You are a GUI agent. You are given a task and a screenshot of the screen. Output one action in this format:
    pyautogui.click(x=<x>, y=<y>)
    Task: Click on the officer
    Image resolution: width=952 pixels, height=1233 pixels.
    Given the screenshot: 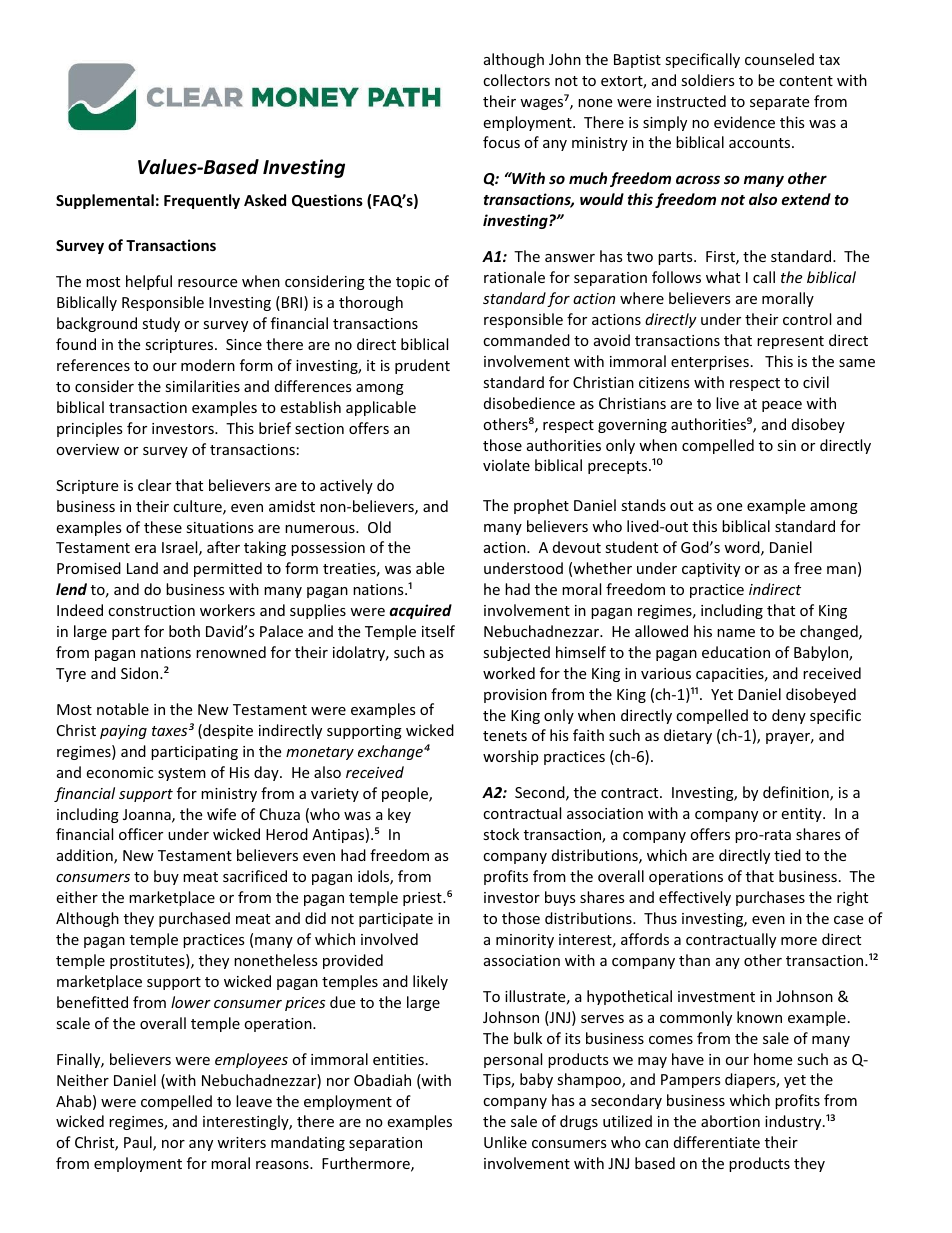 What is the action you would take?
    pyautogui.click(x=141, y=834)
